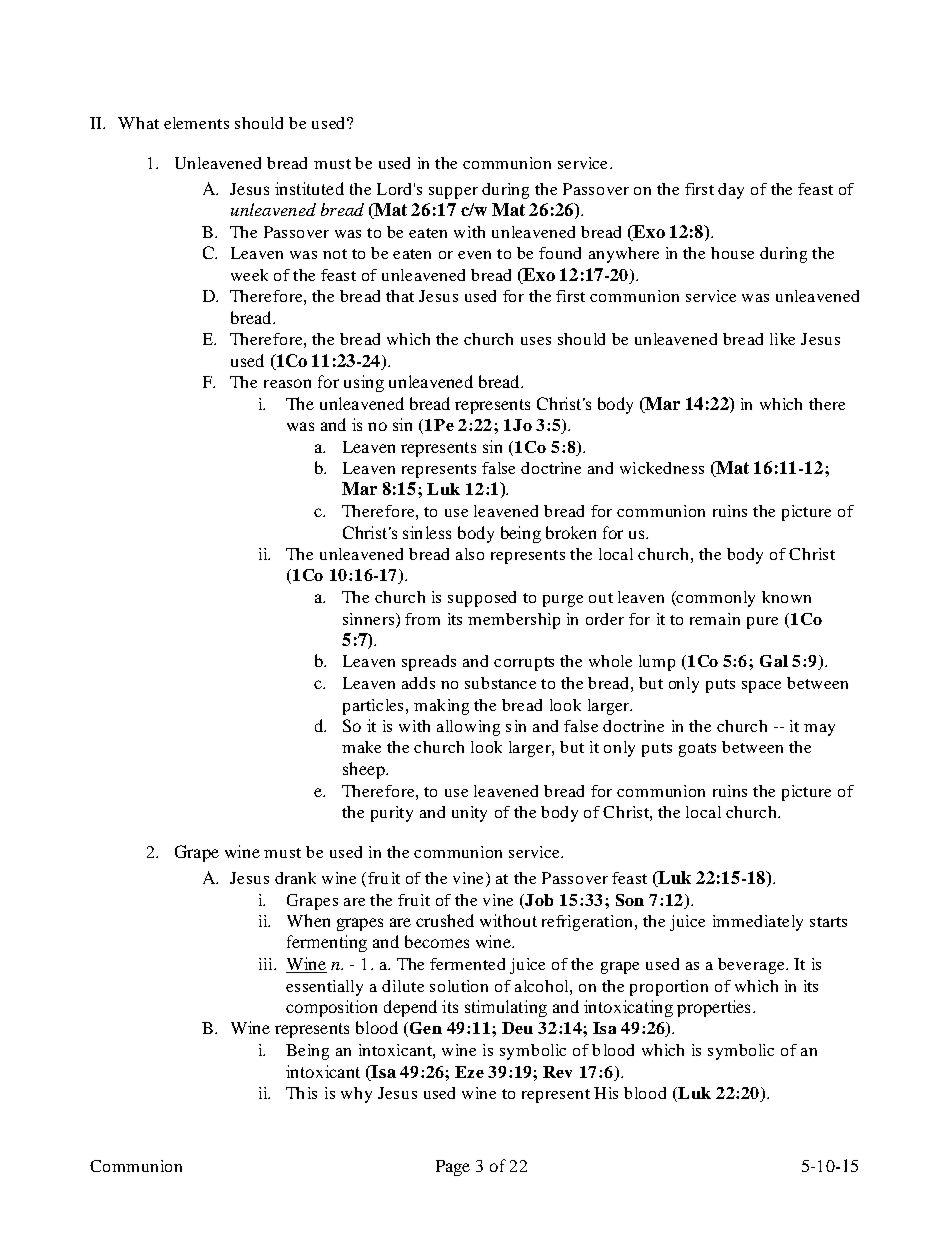 Image resolution: width=952 pixels, height=1233 pixels. I want to click on elements, so click(196, 123).
